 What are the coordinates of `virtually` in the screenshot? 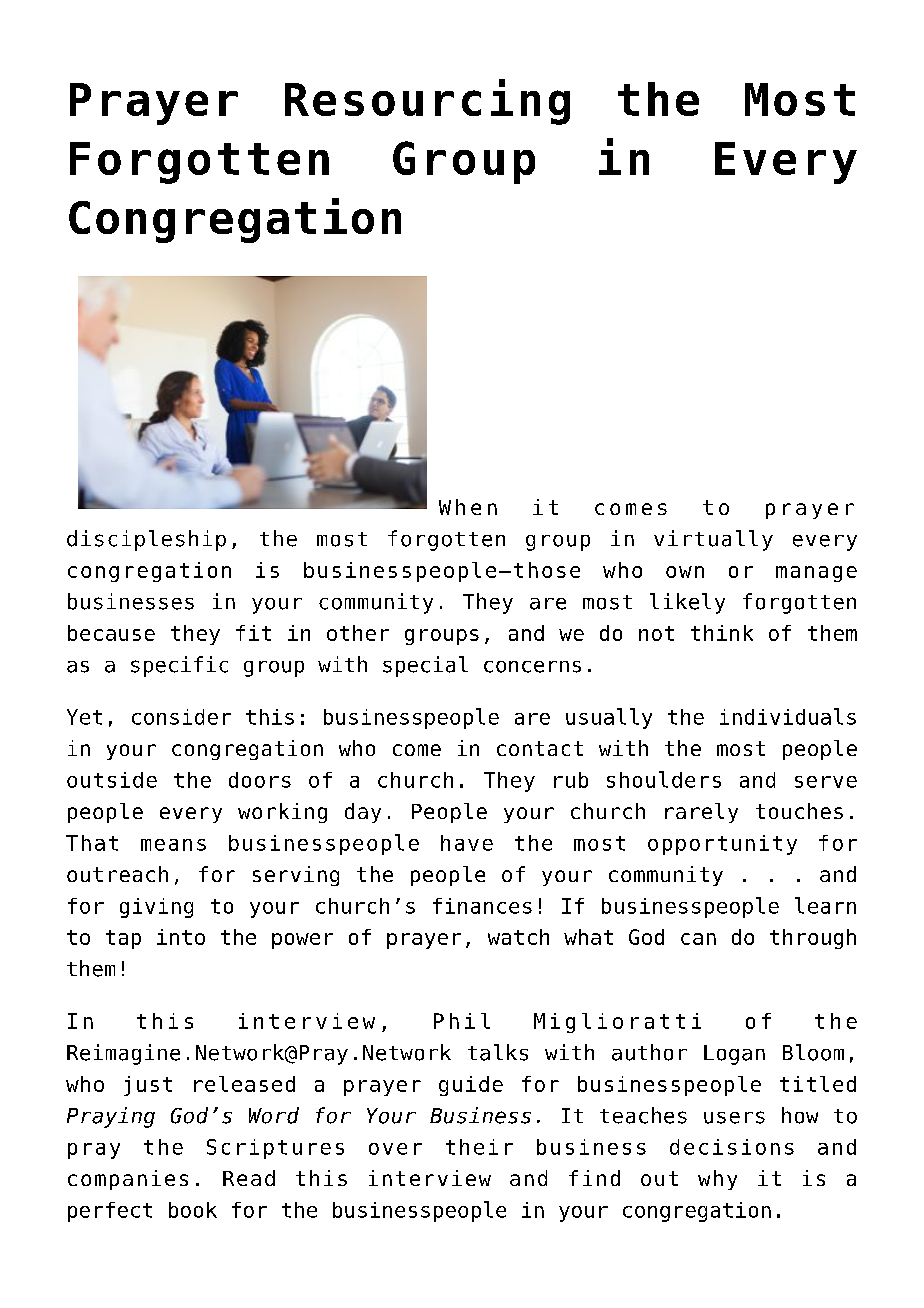 It's located at (713, 540).
